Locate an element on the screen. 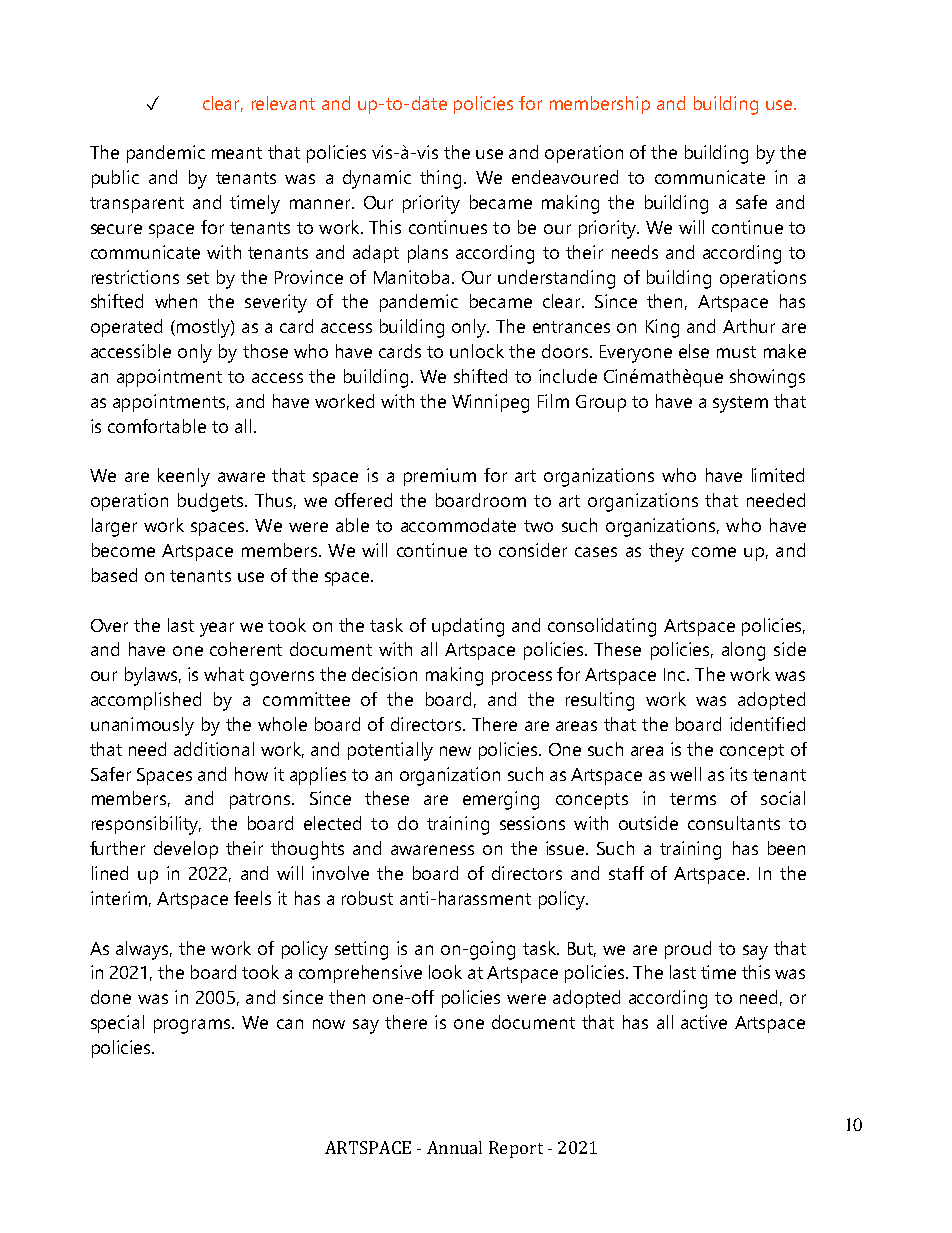  unlock is located at coordinates (477, 351).
